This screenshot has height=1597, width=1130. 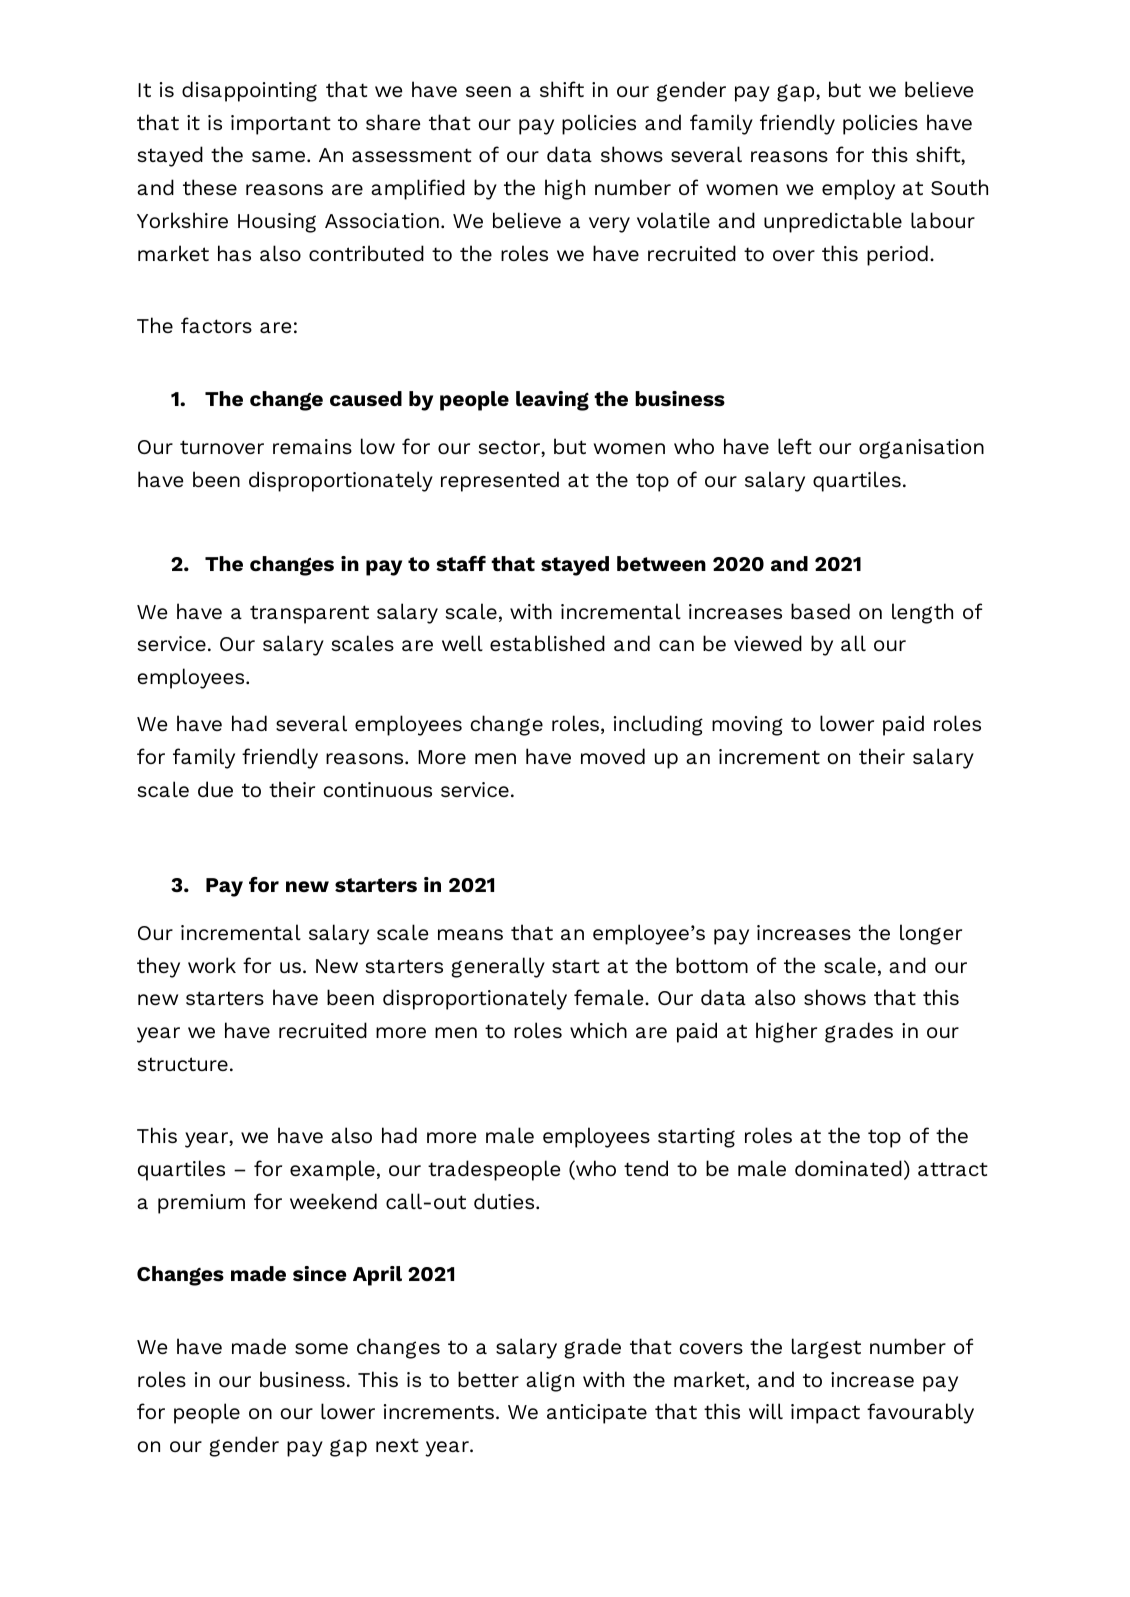 I want to click on moved, so click(x=613, y=756).
